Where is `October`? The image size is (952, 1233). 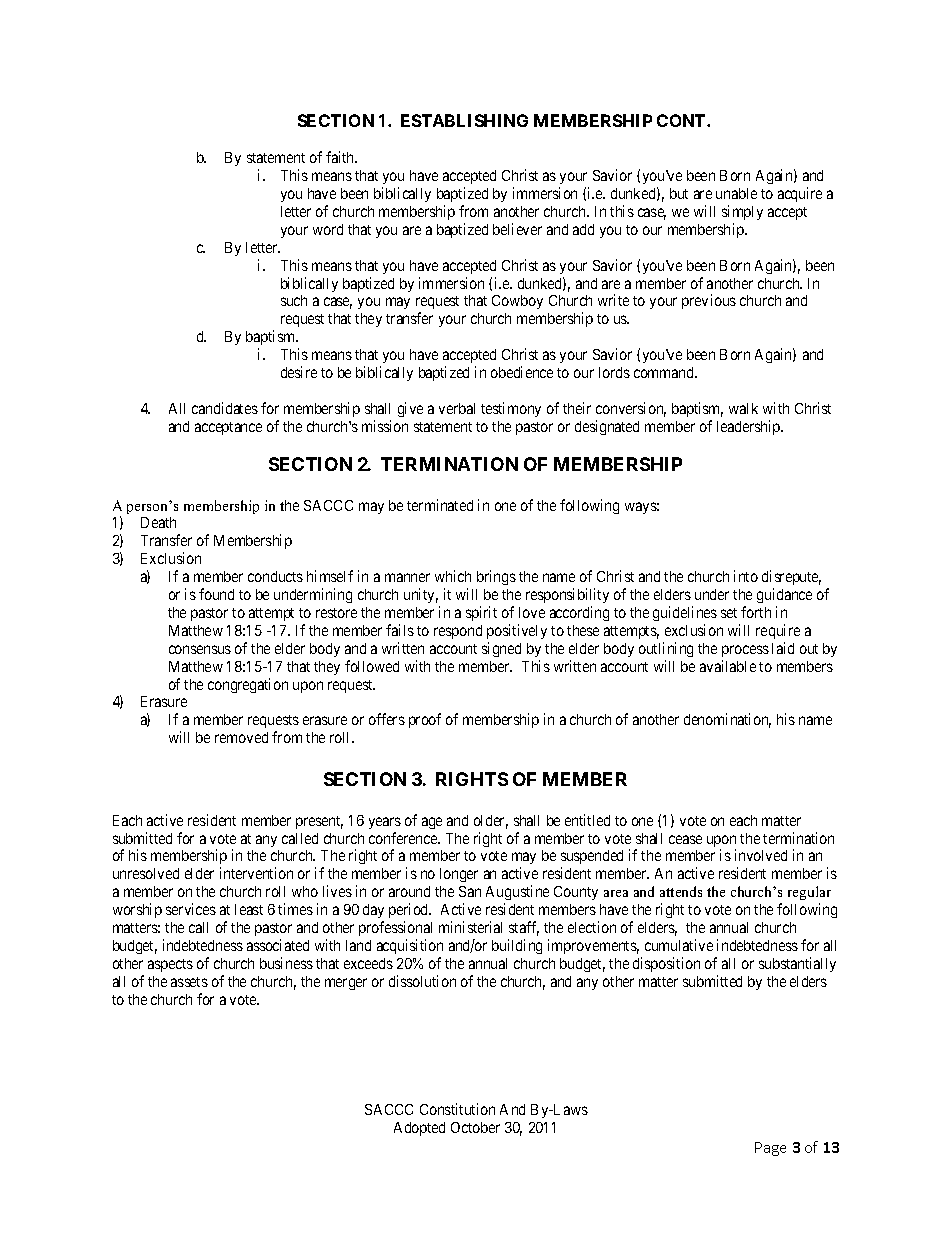
October is located at coordinates (475, 1127).
